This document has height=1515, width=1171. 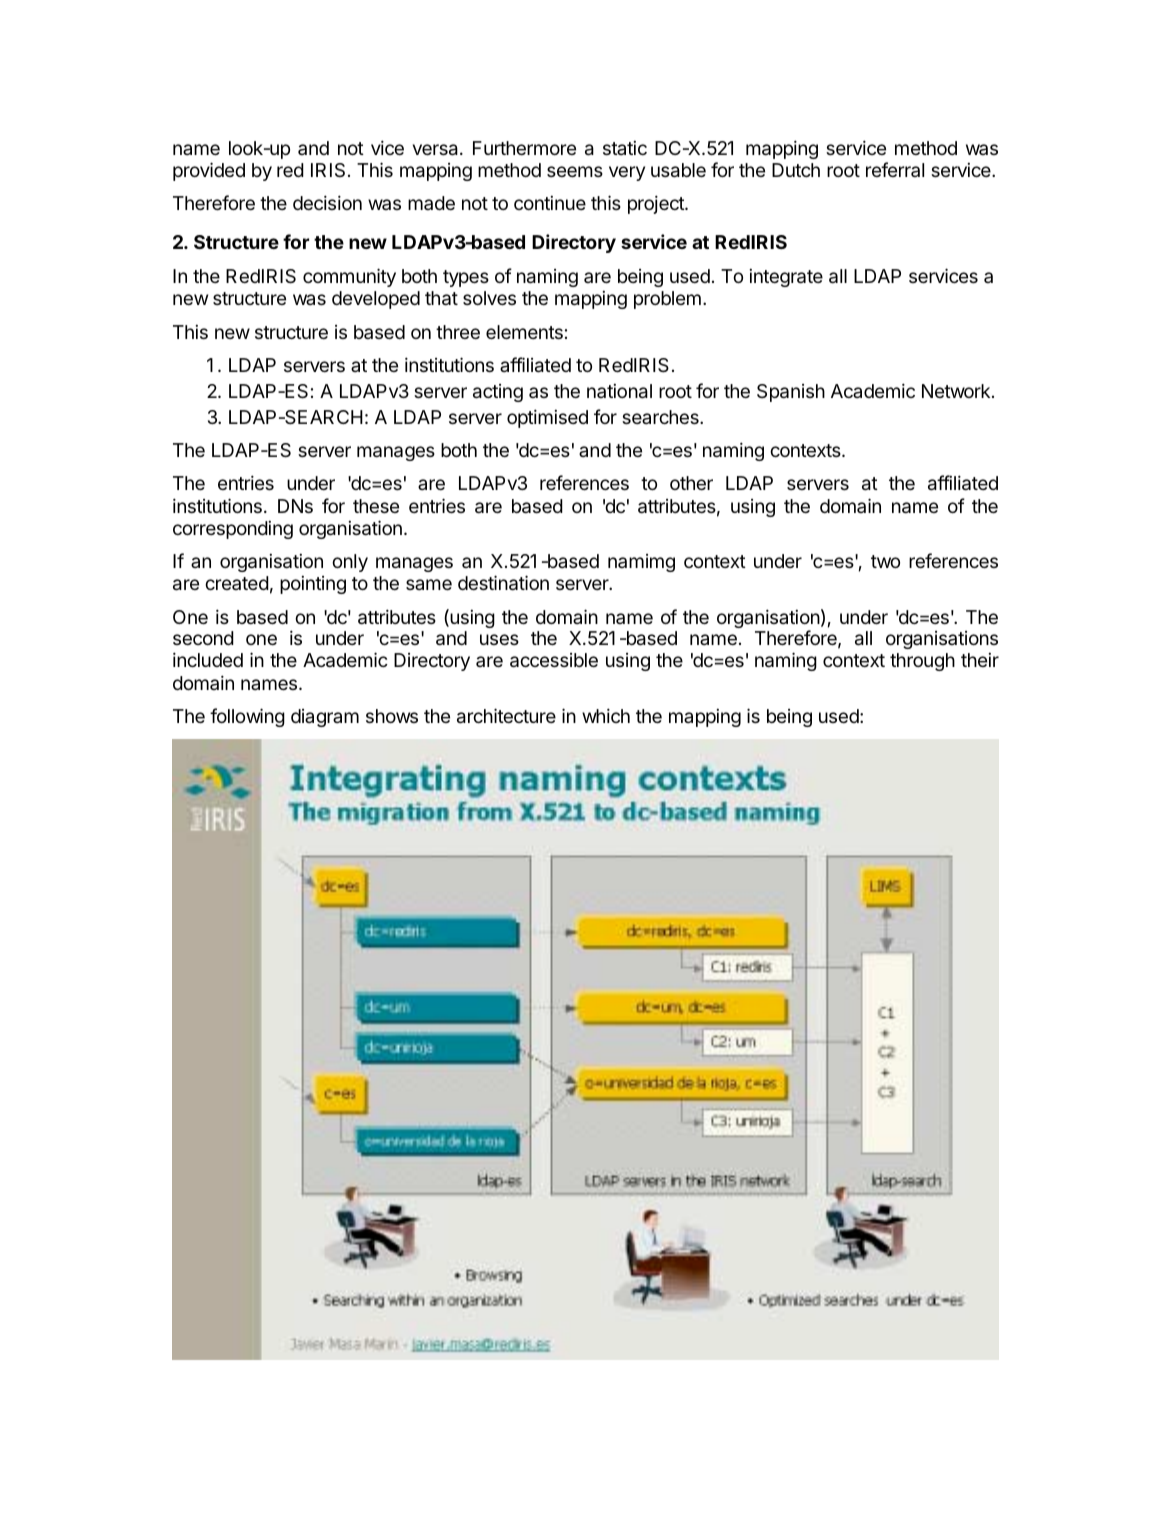 I want to click on Network, so click(x=956, y=391).
